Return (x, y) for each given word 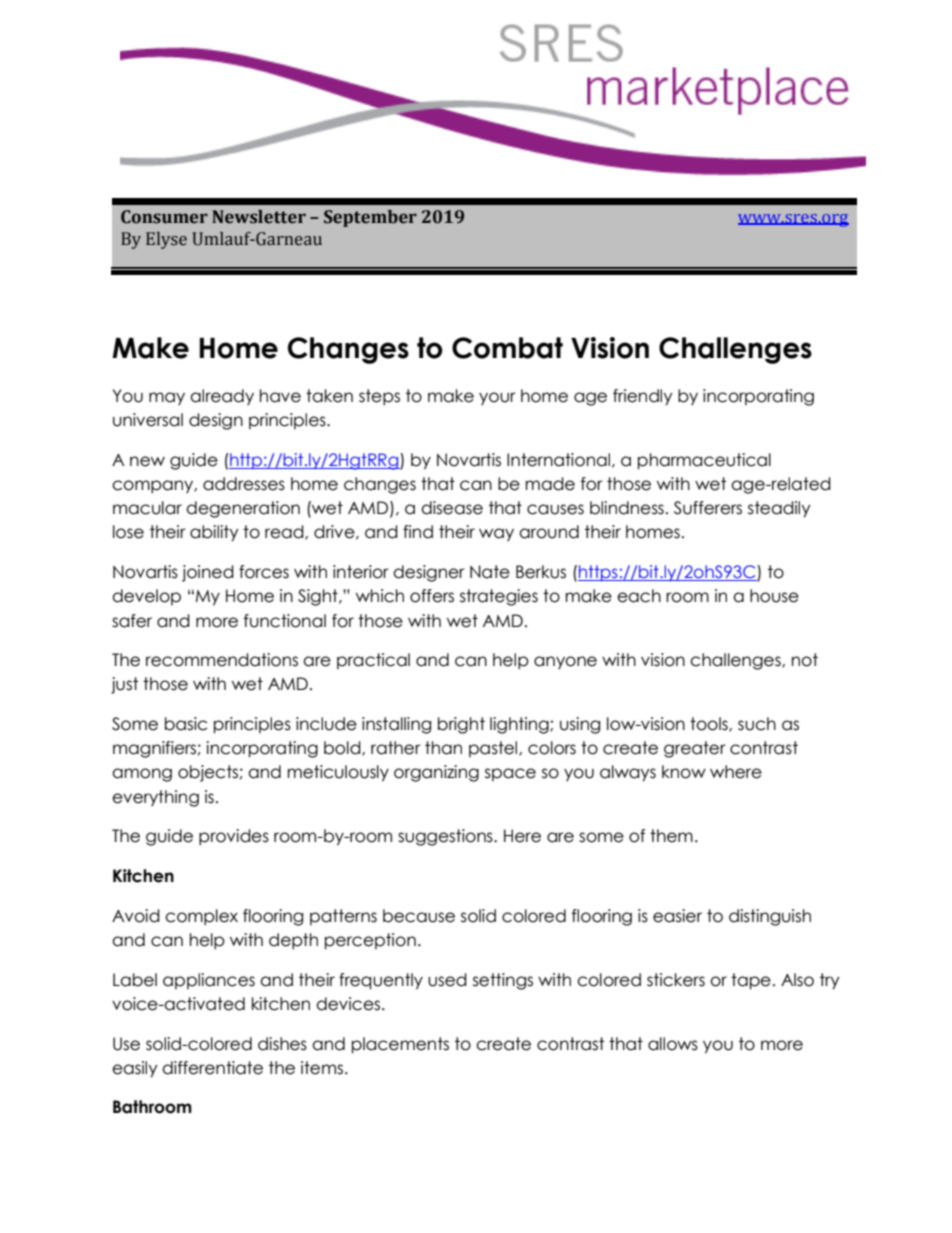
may (167, 398)
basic (186, 724)
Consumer (164, 217)
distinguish (770, 917)
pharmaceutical (704, 461)
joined (208, 573)
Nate (490, 572)
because (419, 916)
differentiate (212, 1068)
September (370, 218)
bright (461, 725)
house (774, 596)
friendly (643, 397)
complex (201, 917)
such (757, 724)
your (497, 398)
